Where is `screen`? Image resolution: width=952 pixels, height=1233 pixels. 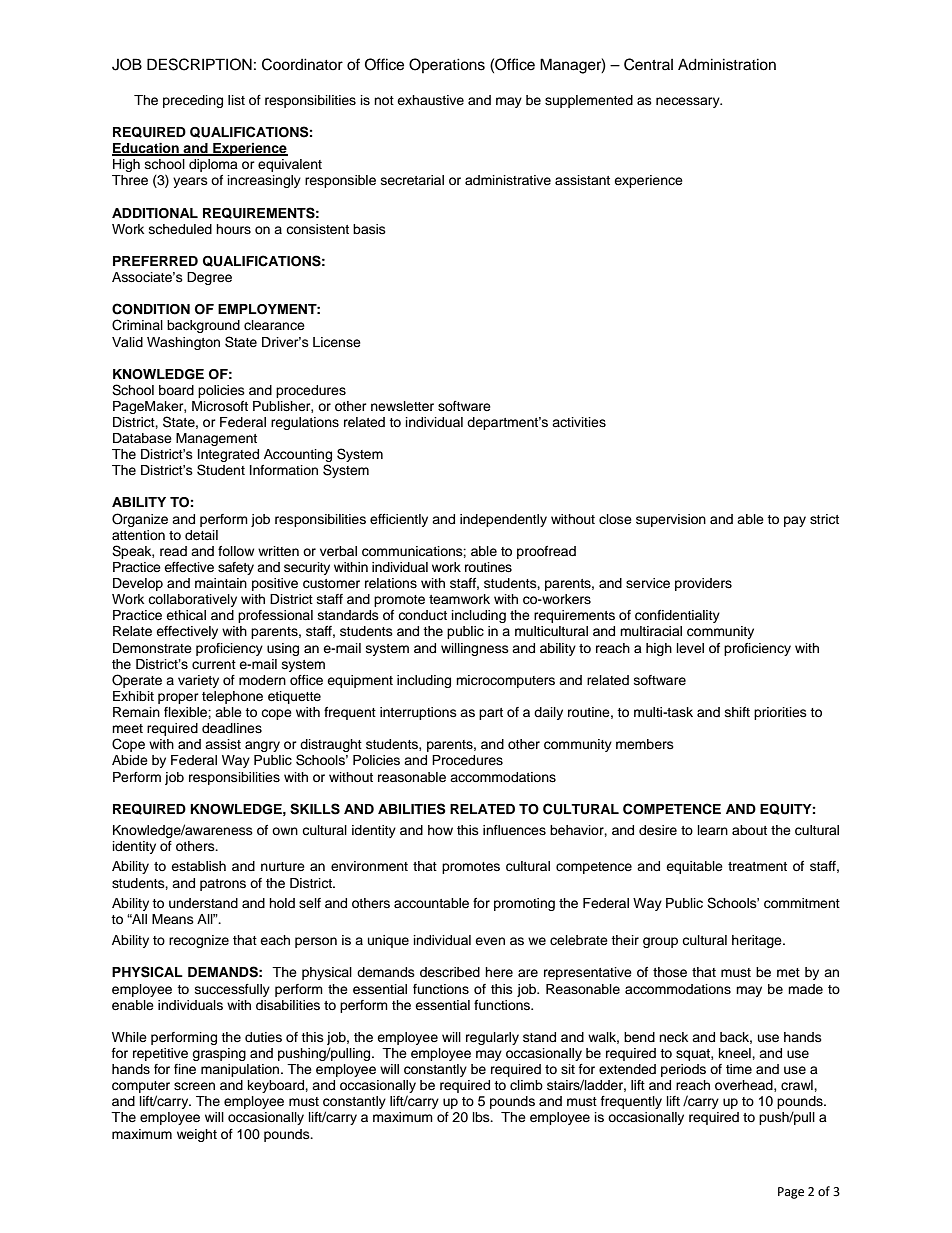
screen is located at coordinates (194, 1086).
